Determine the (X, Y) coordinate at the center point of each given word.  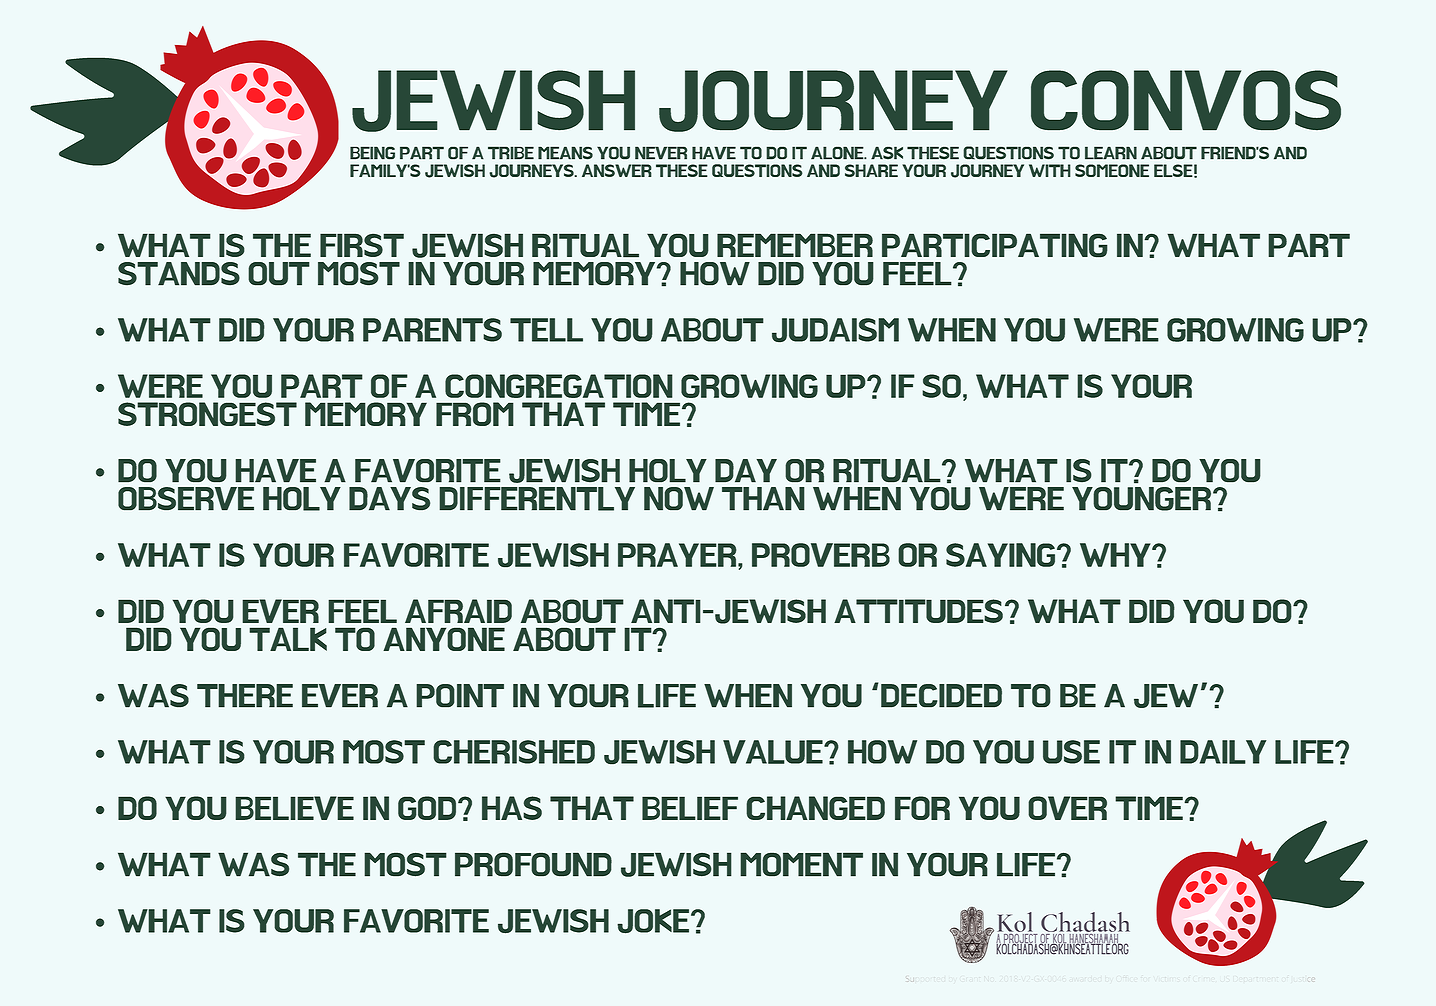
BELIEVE (294, 808)
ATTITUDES (918, 611)
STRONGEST (207, 414)
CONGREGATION (559, 386)
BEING (372, 153)
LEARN (1111, 153)
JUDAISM (835, 330)
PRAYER (678, 555)
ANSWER (617, 170)
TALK (288, 639)
